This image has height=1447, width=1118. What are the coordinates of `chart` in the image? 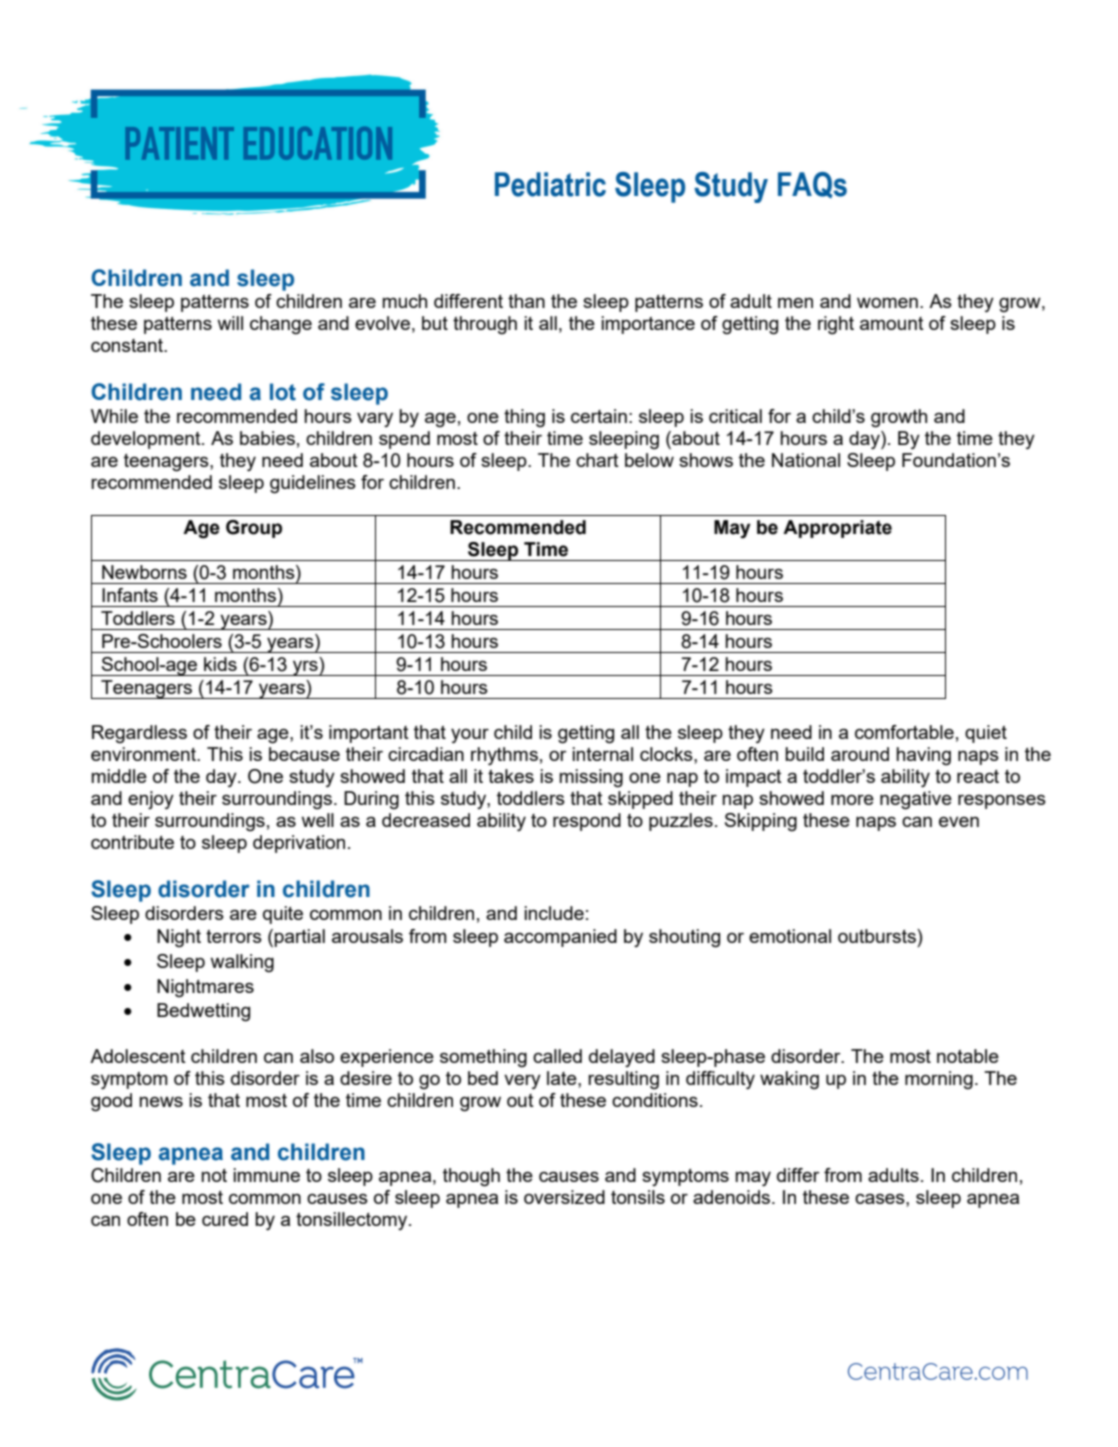 It's located at (597, 460).
